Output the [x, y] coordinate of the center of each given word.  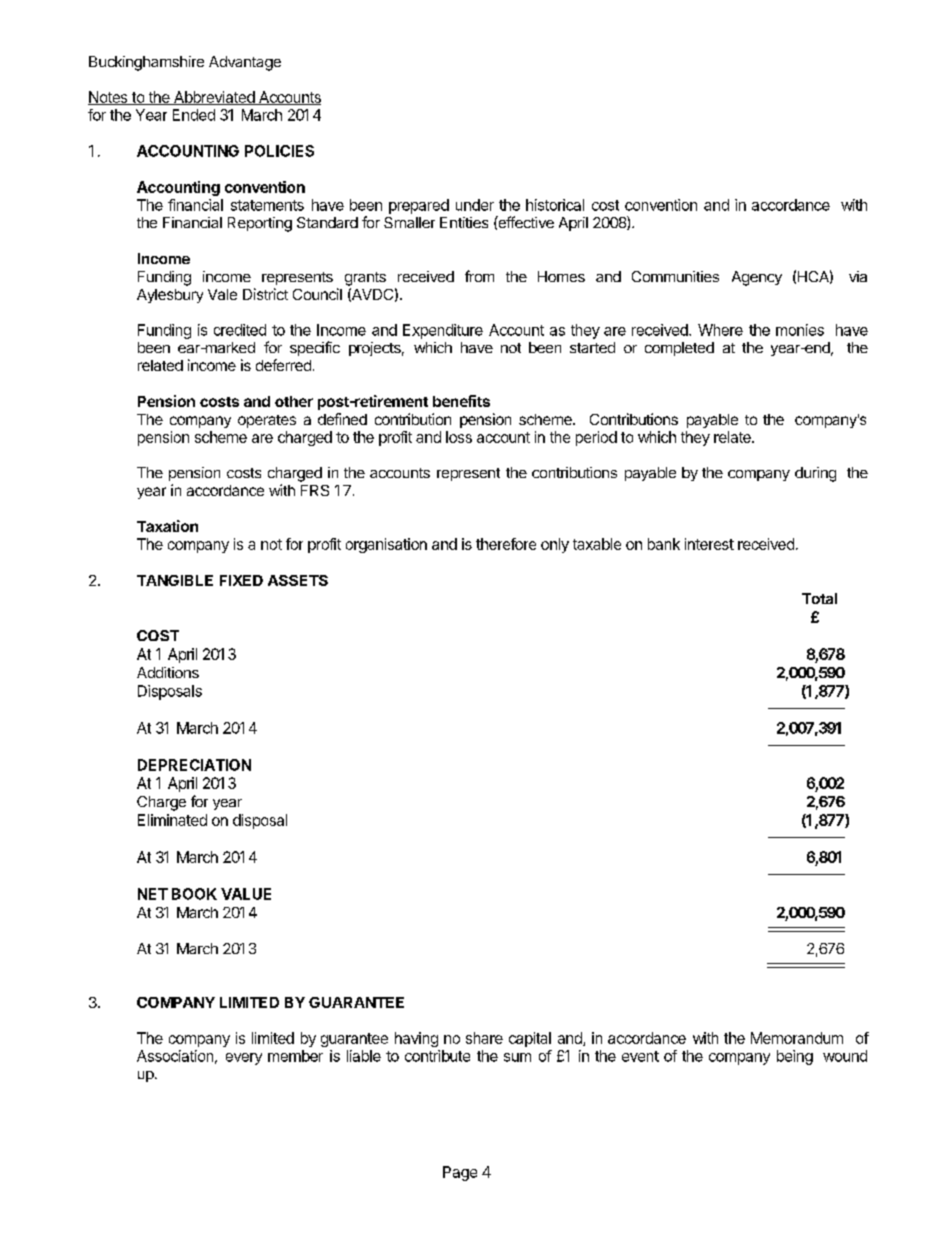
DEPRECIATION [194, 765]
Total [819, 598]
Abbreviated [214, 98]
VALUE [246, 894]
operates [267, 421]
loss [459, 437]
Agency [757, 278]
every [244, 1059]
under [475, 205]
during [815, 474]
